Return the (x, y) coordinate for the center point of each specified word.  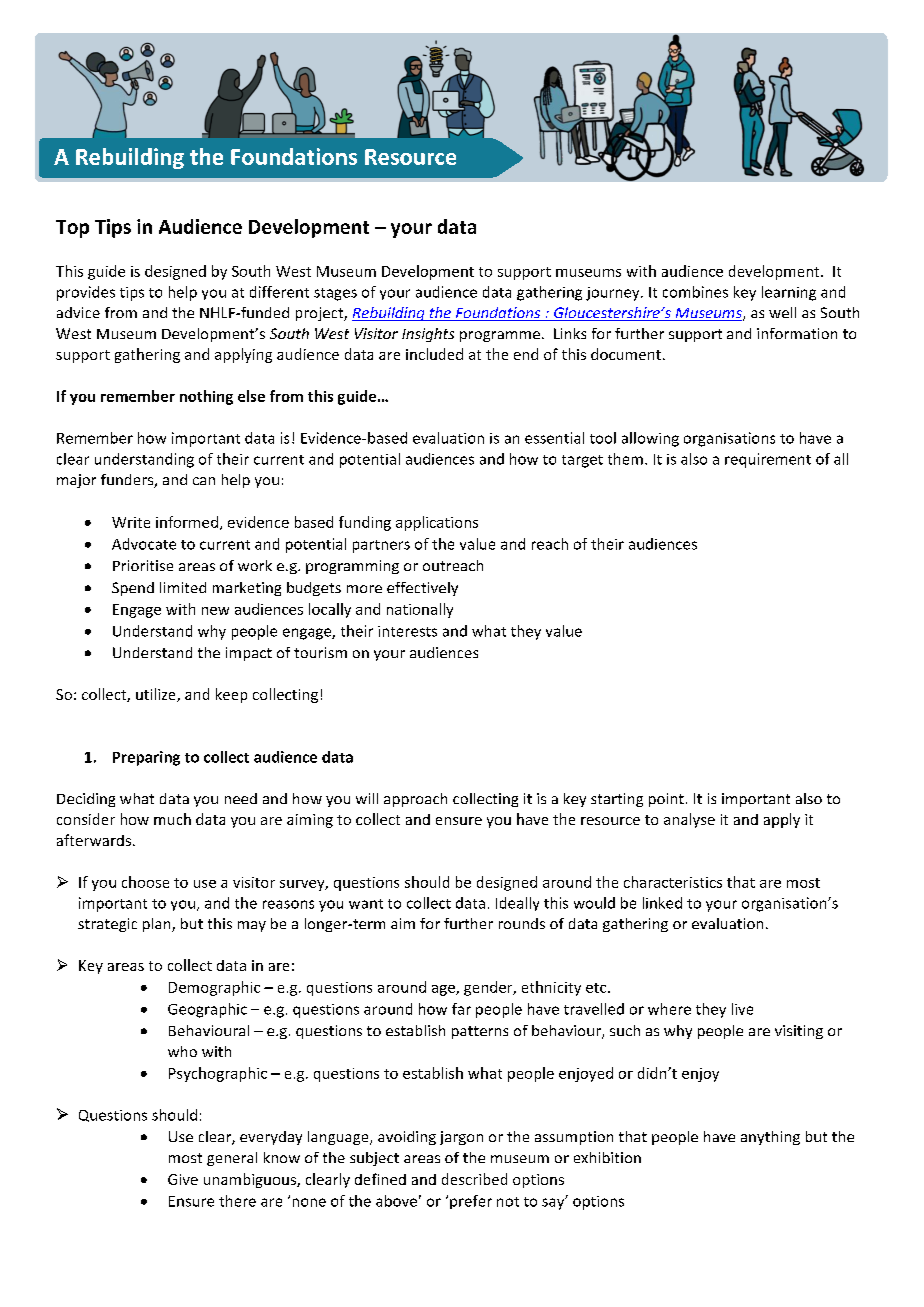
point (666, 800)
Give (183, 1179)
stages (335, 294)
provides (86, 293)
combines (695, 292)
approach (415, 800)
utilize (157, 695)
